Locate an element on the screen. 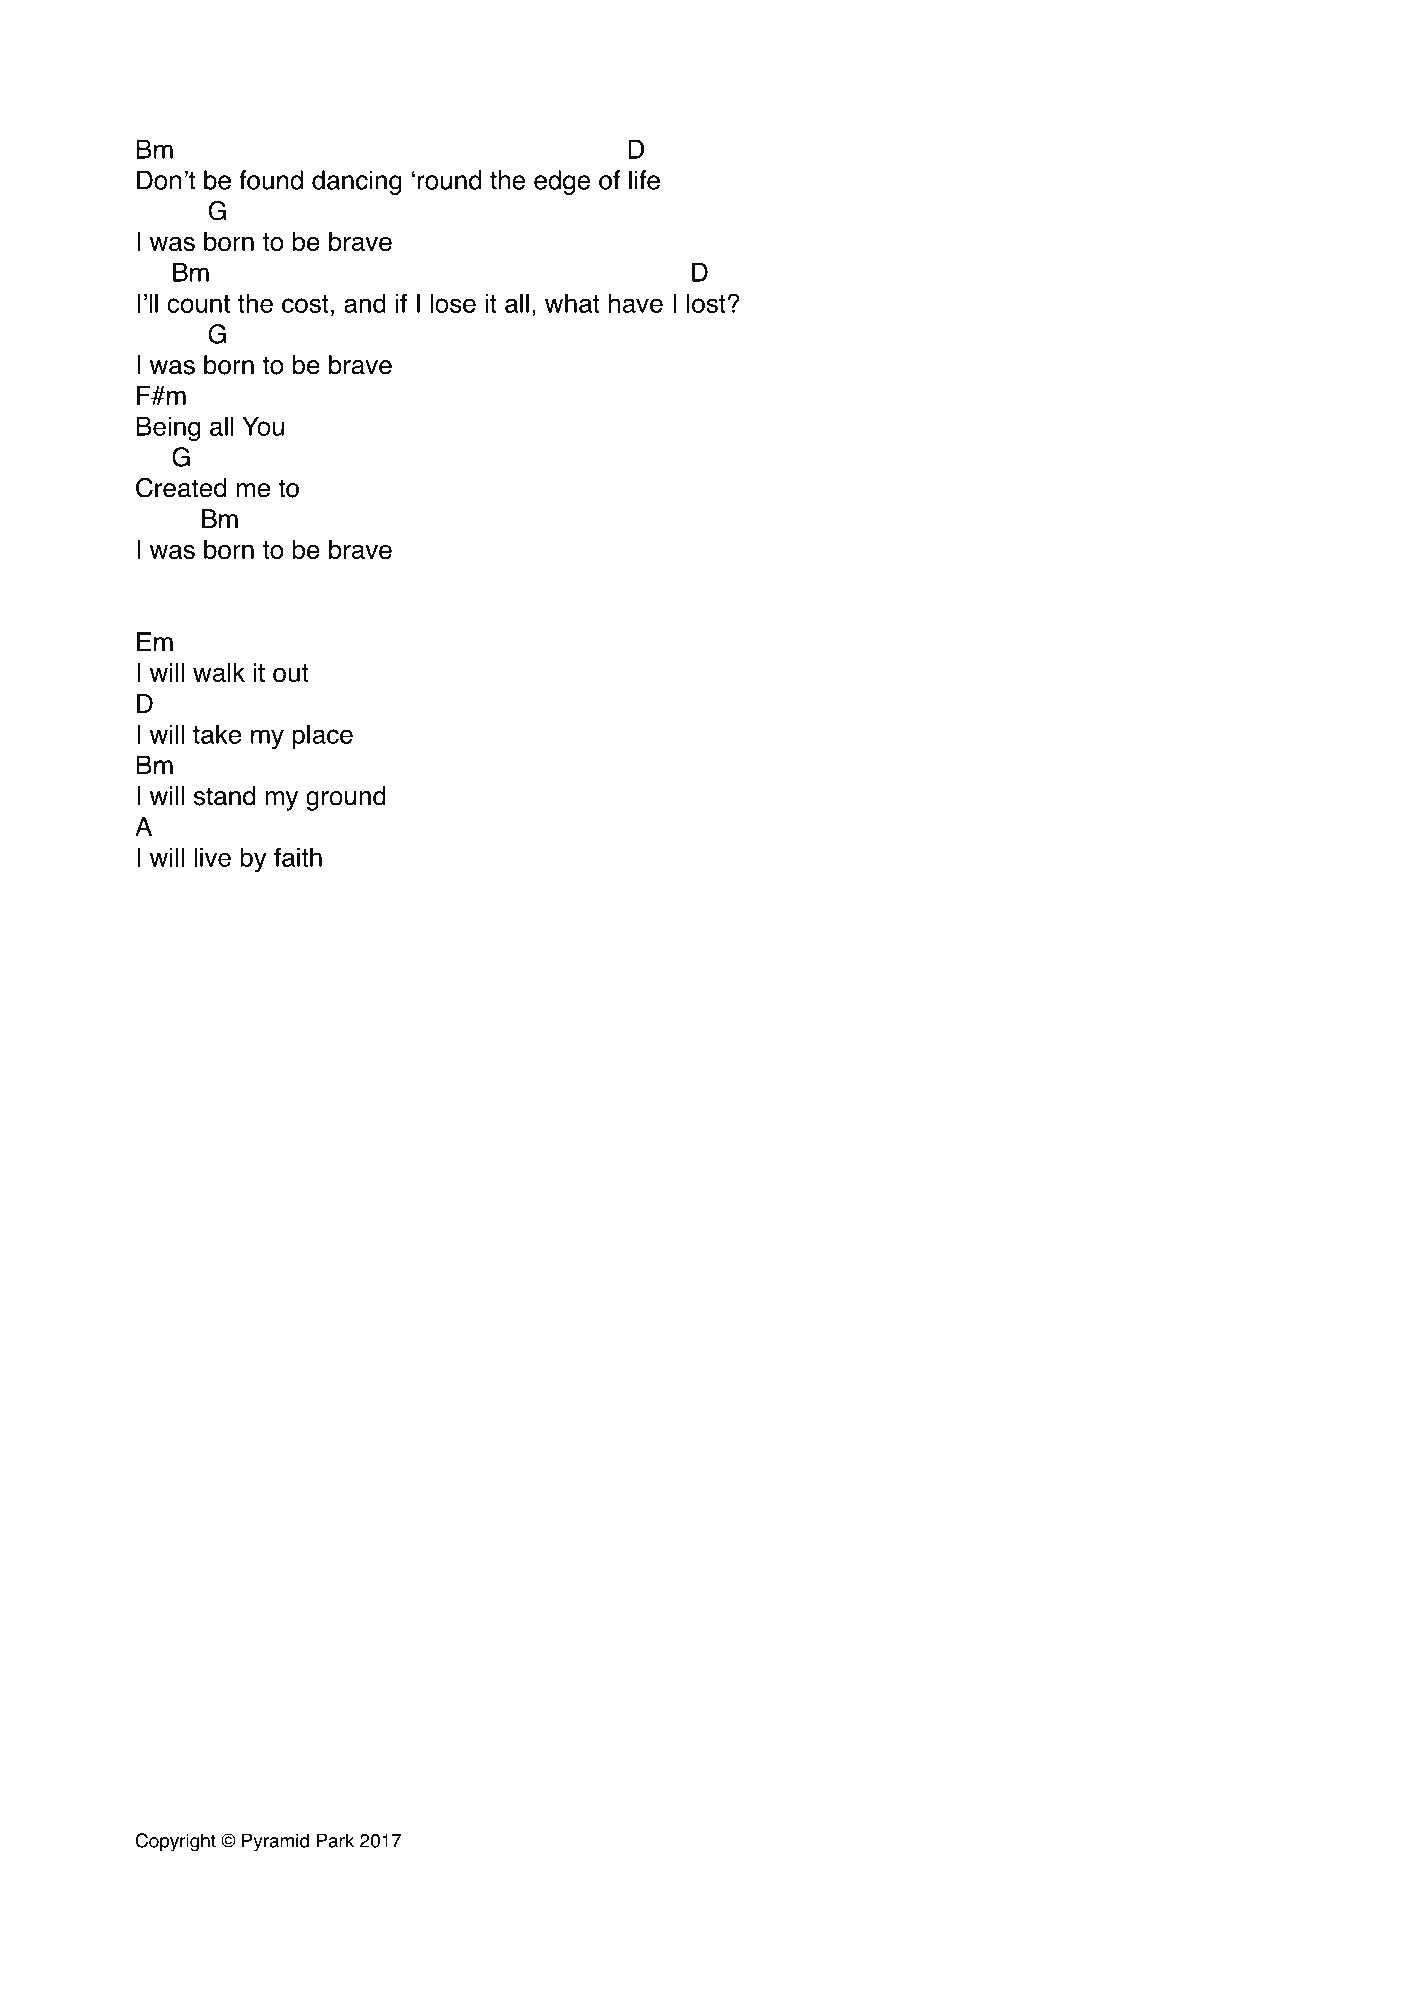  live is located at coordinates (212, 857).
